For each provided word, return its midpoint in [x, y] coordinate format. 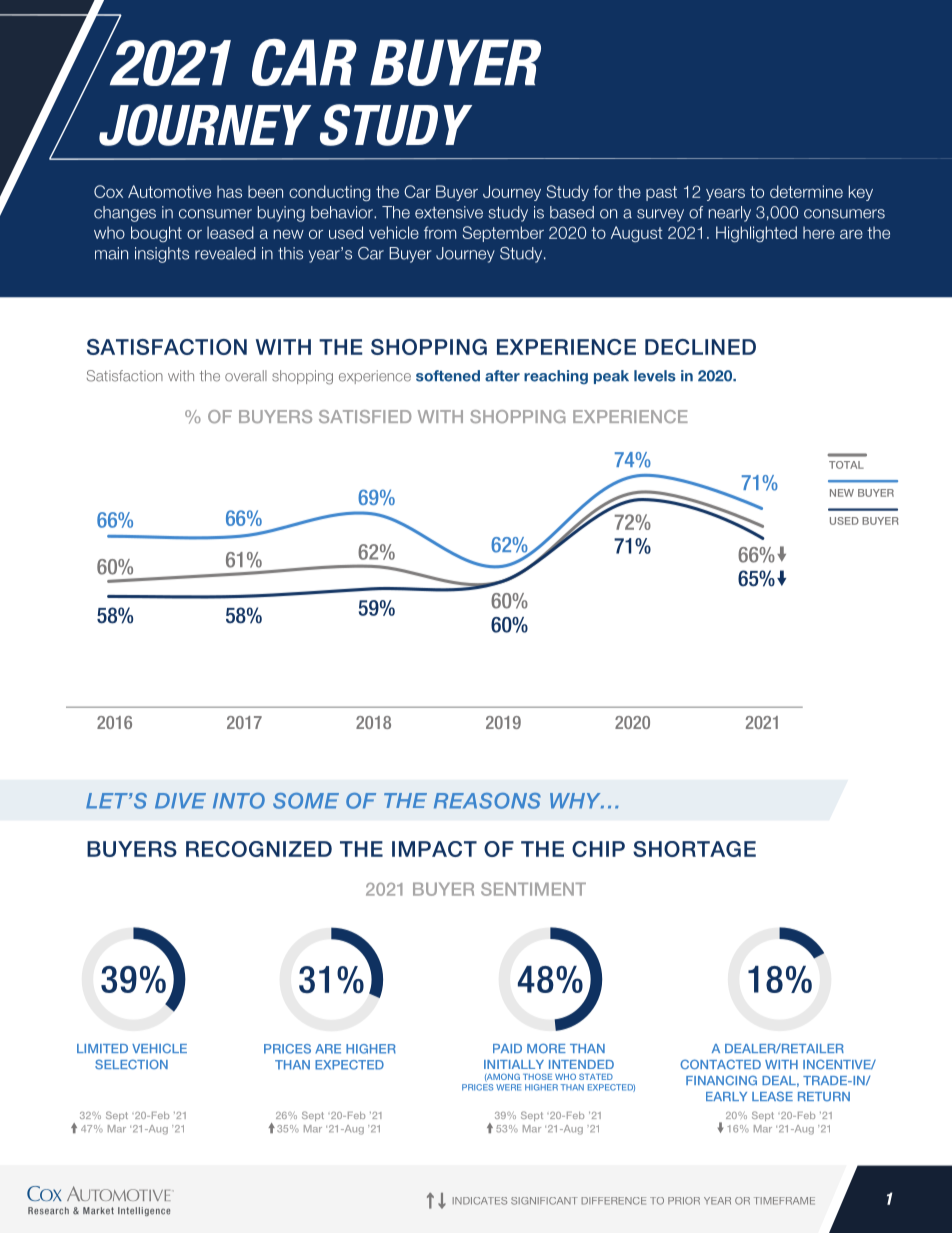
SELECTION [131, 1064]
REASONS [487, 801]
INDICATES [480, 1201]
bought [156, 234]
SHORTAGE [694, 849]
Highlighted [756, 234]
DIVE [180, 801]
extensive [449, 212]
